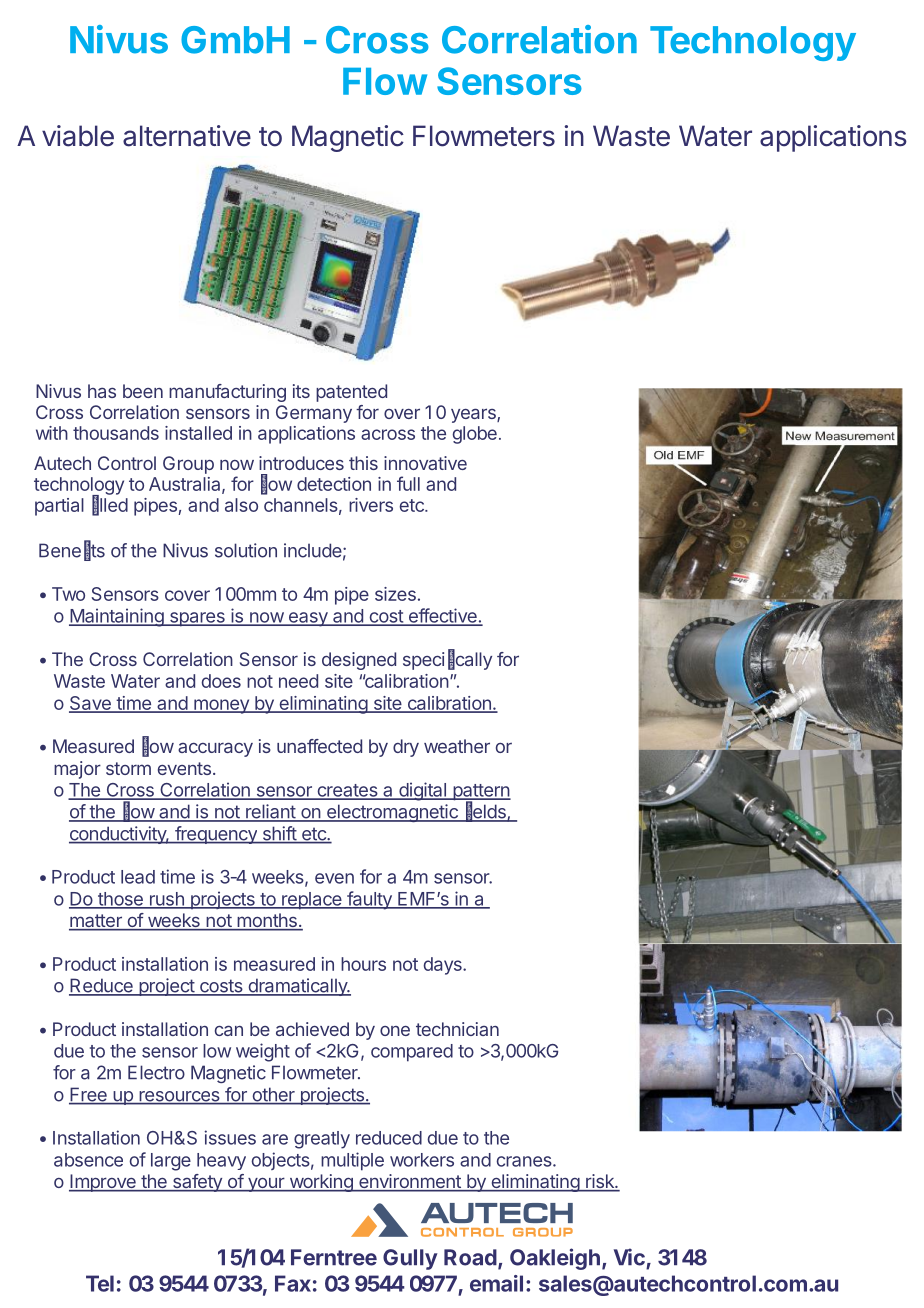 The image size is (924, 1308). I want to click on years, so click(474, 415).
